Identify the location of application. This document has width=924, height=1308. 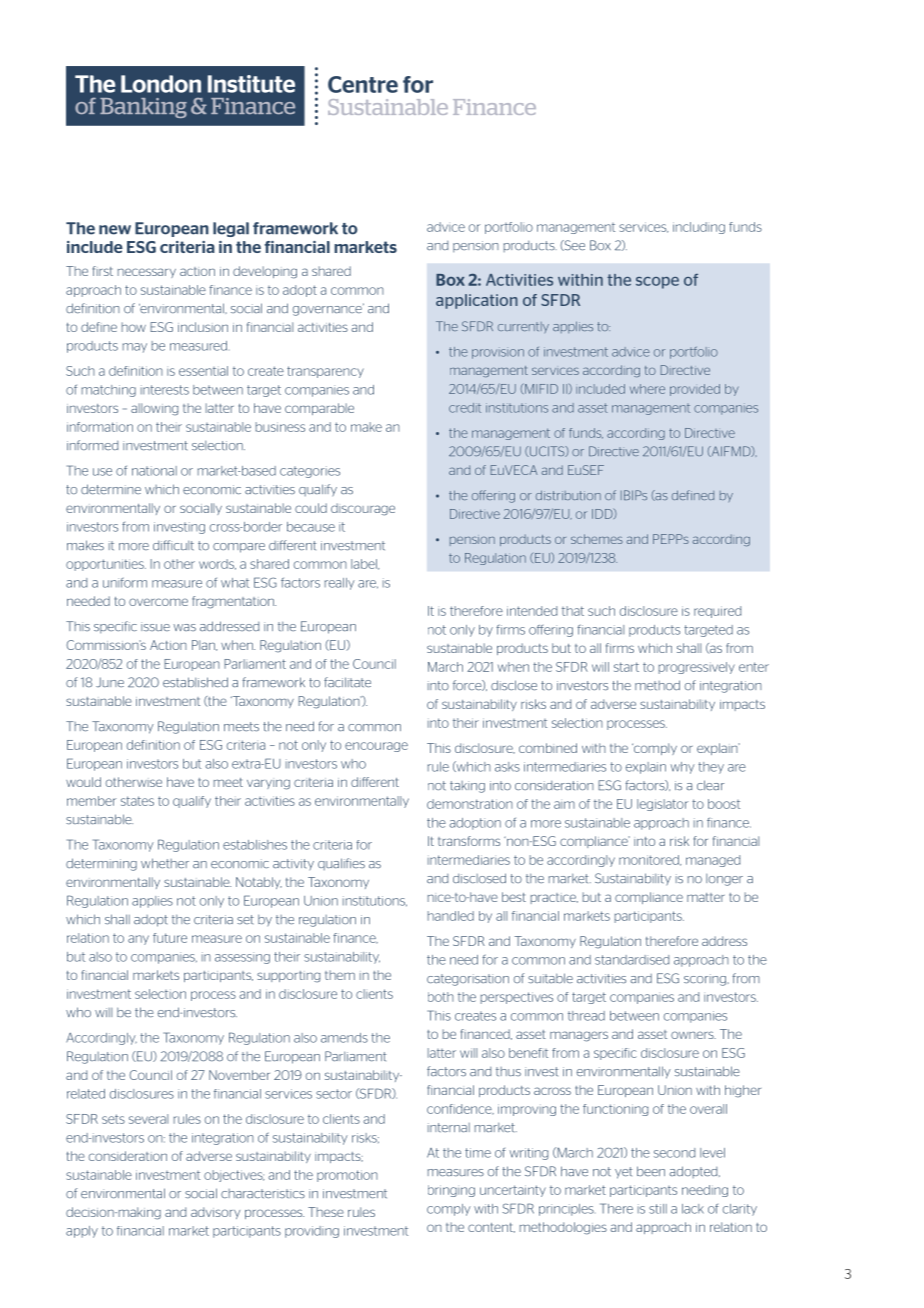
(477, 301).
